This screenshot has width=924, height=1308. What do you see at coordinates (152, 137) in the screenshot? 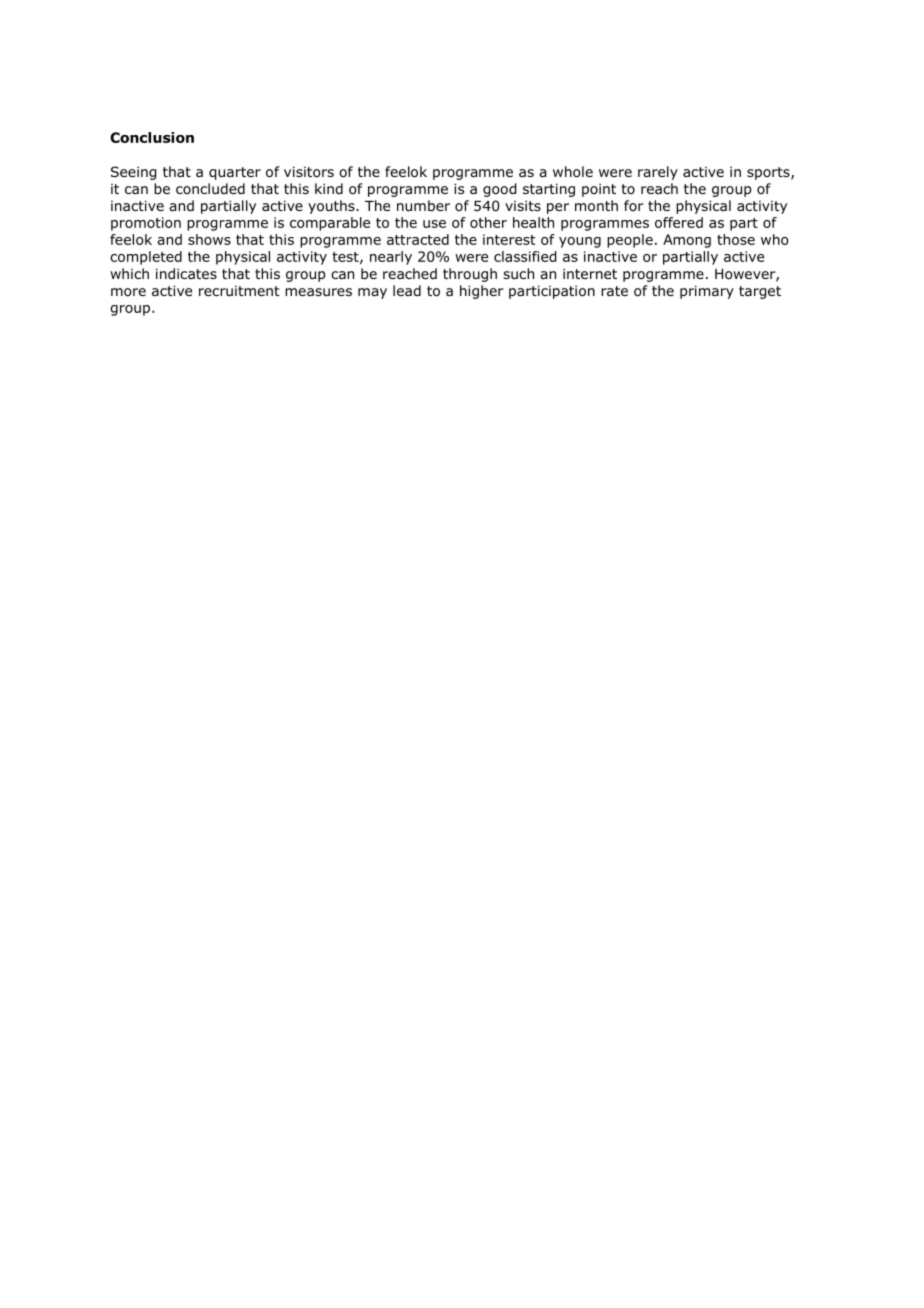
I see `Conclusion` at bounding box center [152, 137].
